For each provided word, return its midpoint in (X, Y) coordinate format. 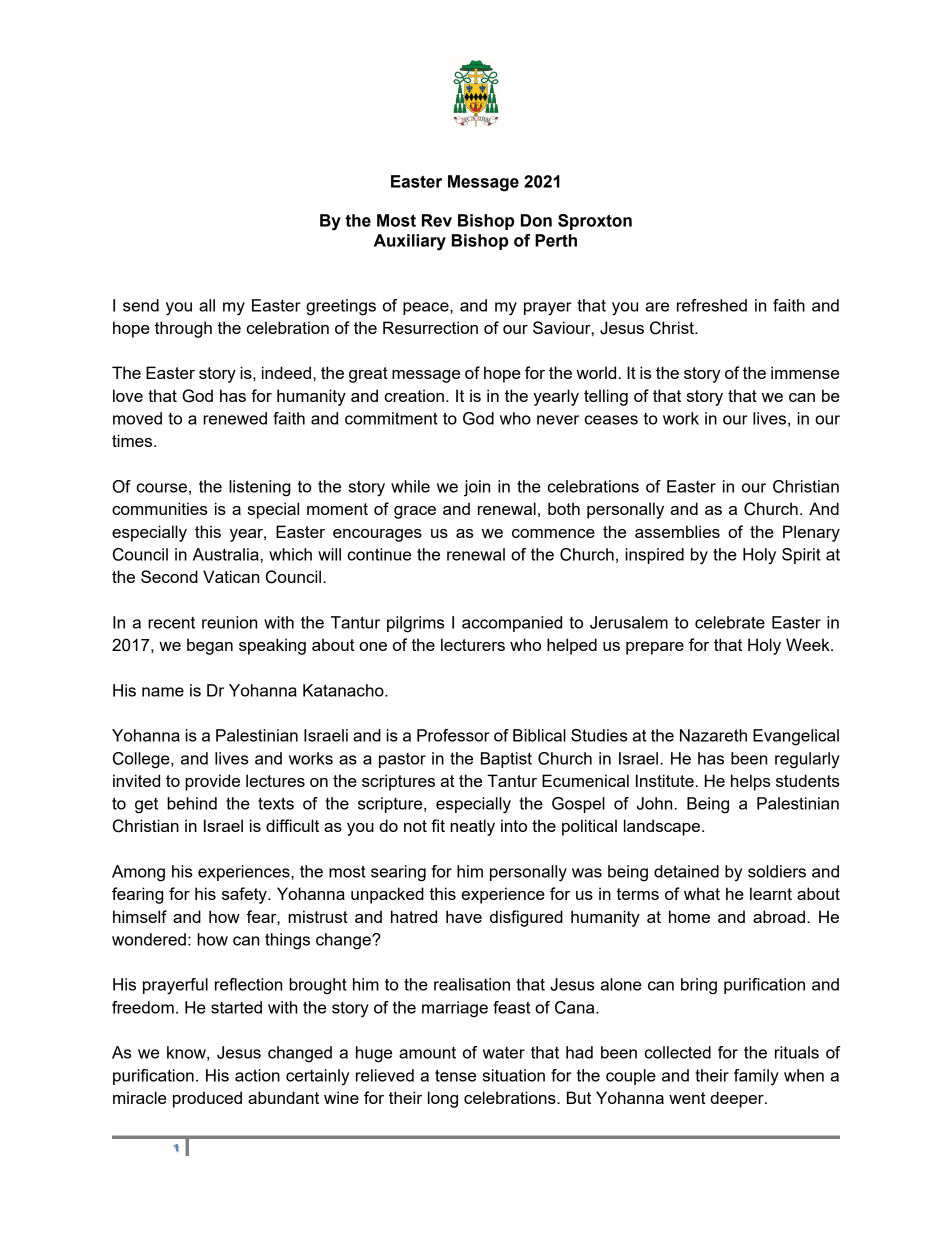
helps (751, 782)
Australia (226, 554)
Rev (437, 220)
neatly (472, 827)
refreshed (712, 305)
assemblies (677, 531)
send (141, 305)
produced (207, 1099)
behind (192, 803)
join (477, 488)
